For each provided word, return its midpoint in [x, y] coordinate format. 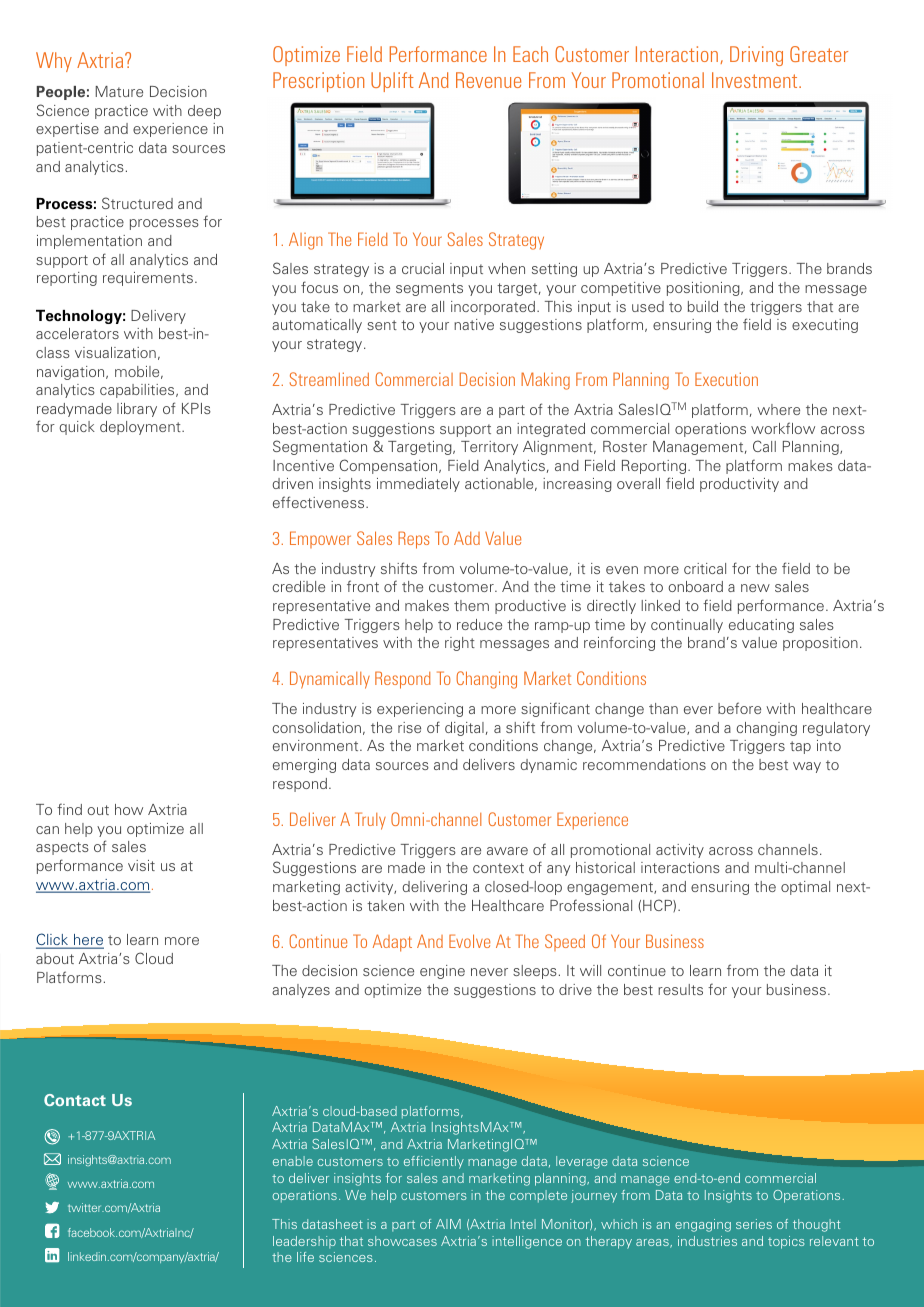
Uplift [392, 82]
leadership [304, 1242]
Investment [756, 80]
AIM [448, 1224]
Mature [119, 91]
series [754, 1224]
